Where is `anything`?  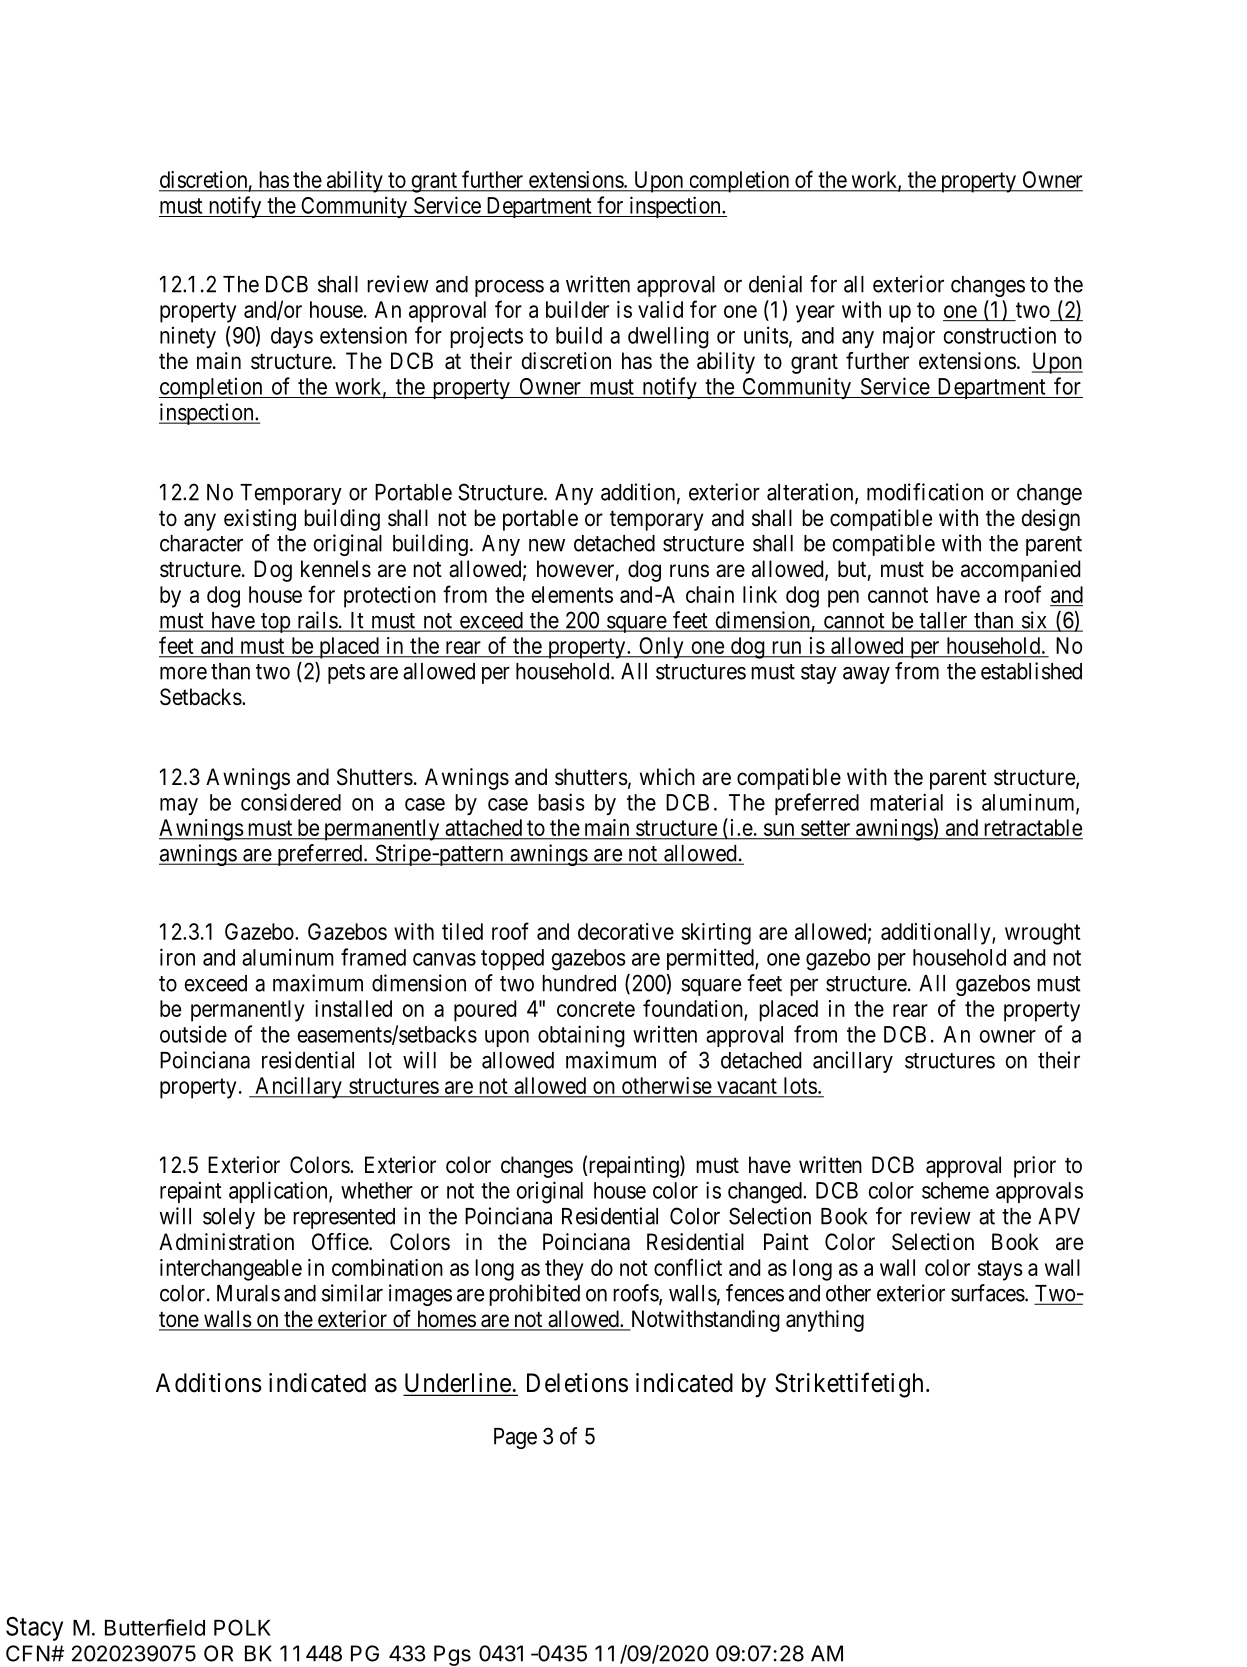 anything is located at coordinates (825, 1321).
